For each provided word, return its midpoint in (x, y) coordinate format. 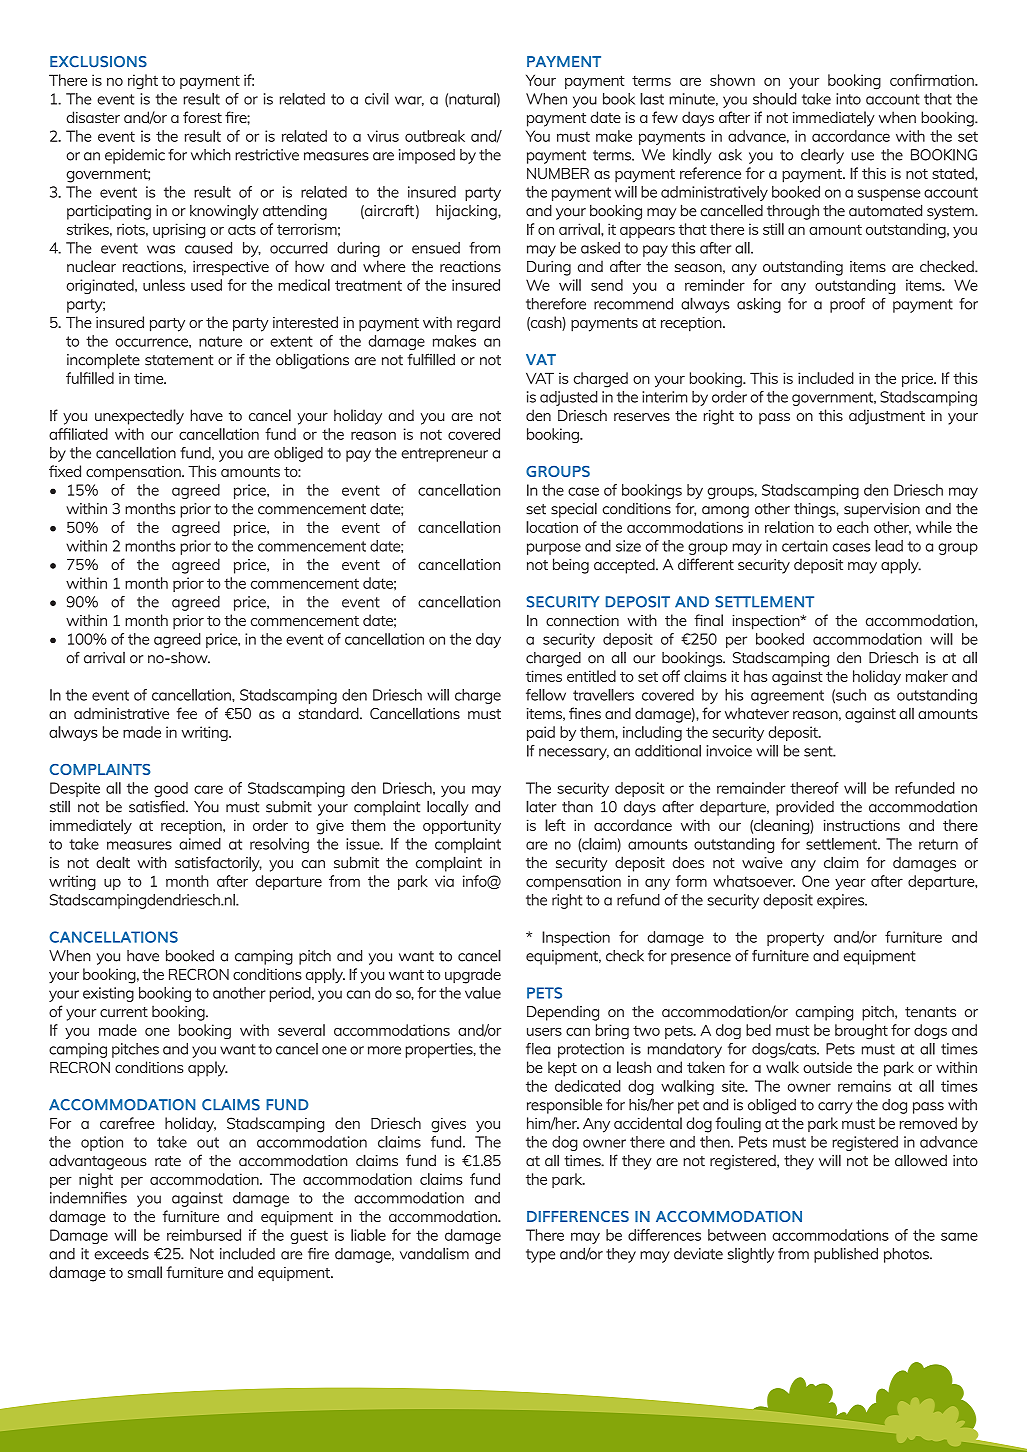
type (540, 1256)
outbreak (435, 136)
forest (202, 117)
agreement (787, 697)
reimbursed (204, 1235)
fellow (546, 695)
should (774, 99)
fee (186, 713)
